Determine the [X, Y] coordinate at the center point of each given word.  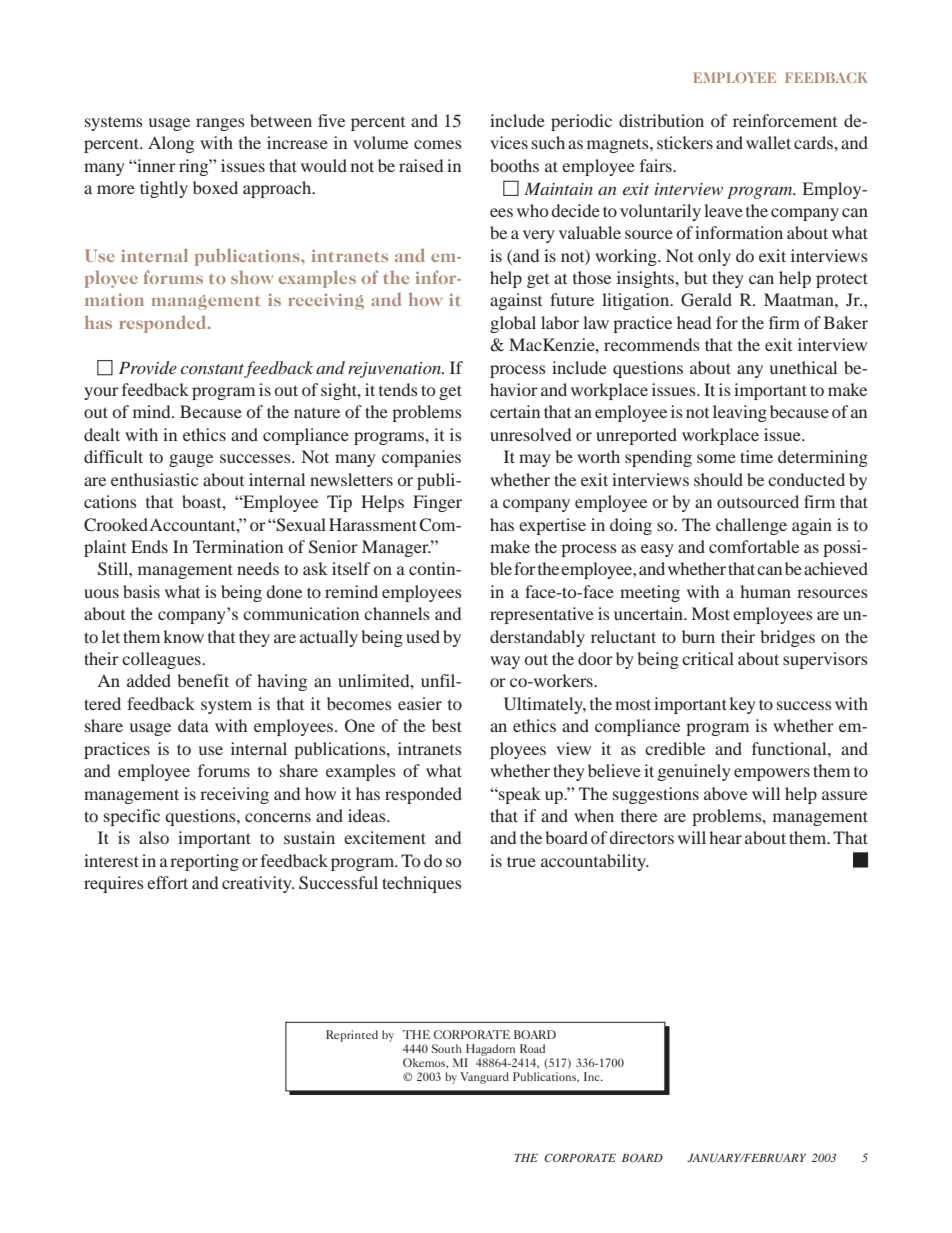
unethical [803, 367]
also [154, 837]
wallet [768, 142]
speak [519, 795]
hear [725, 837]
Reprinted [352, 1036]
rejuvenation [395, 370]
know [183, 636]
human [765, 591]
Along [171, 144]
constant [213, 370]
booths [514, 165]
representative [542, 615]
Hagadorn [490, 1050]
